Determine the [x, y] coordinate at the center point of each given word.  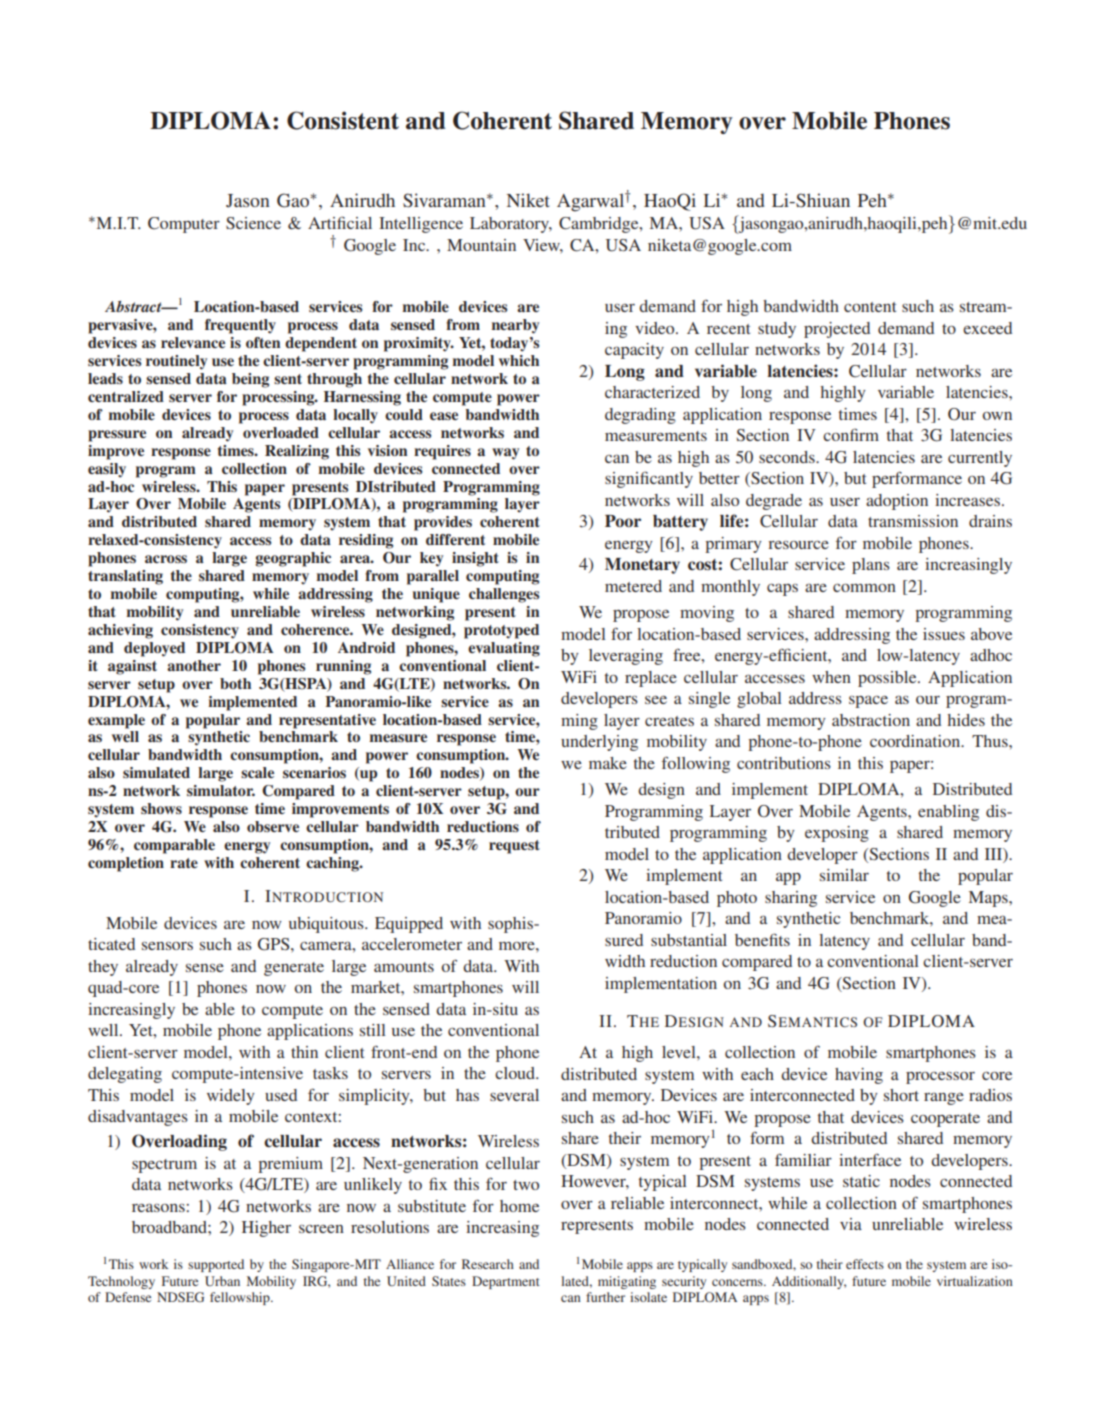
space [868, 701]
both [235, 683]
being [250, 380]
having [859, 1076]
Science [253, 223]
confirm [851, 434]
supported [216, 1265]
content [870, 307]
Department [506, 1282]
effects [865, 1264]
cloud [516, 1073]
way [505, 454]
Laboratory [511, 225]
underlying [599, 743]
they [103, 968]
